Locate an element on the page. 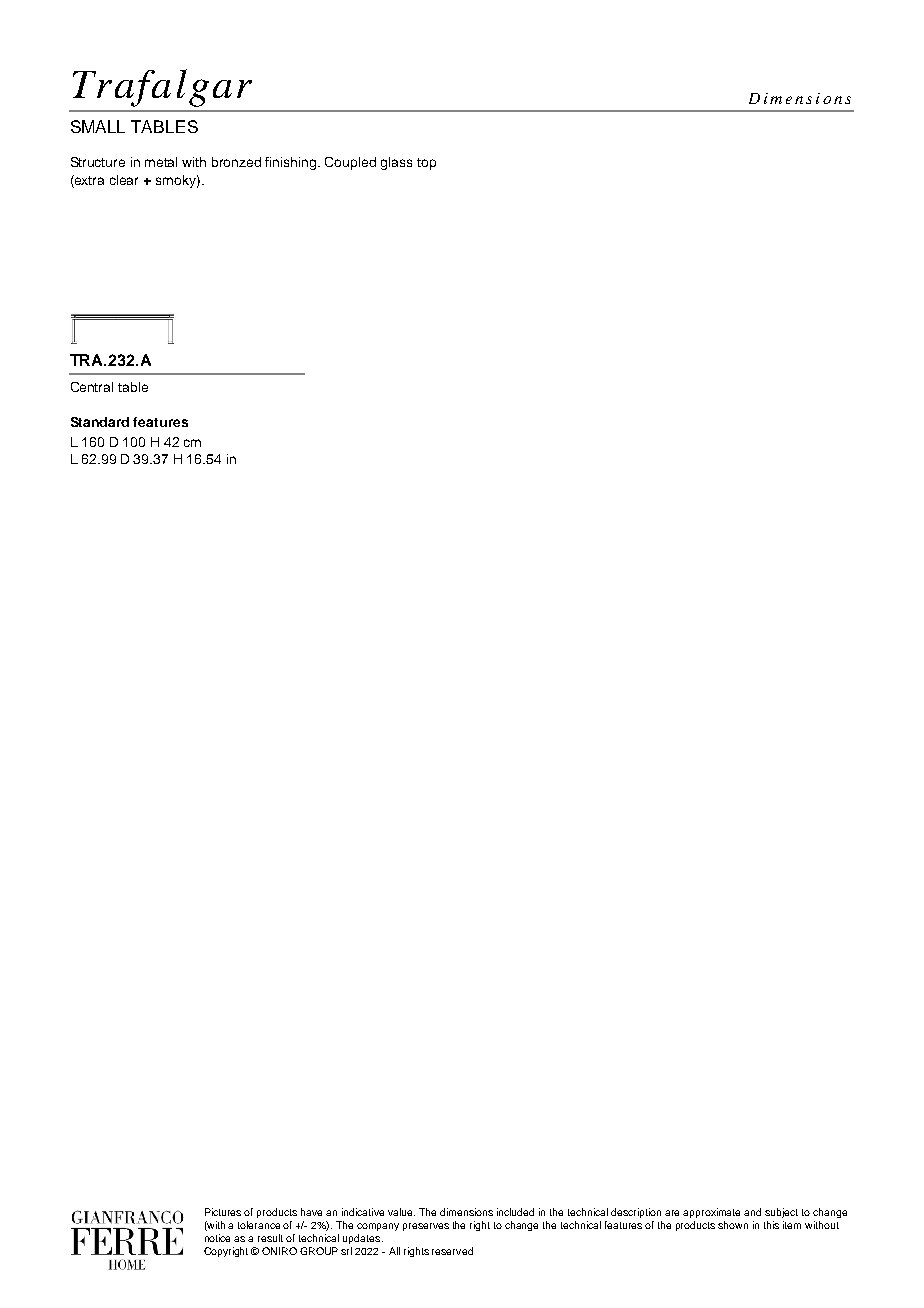 The width and height of the document is (924, 1308). Trafalgar is located at coordinates (162, 88).
